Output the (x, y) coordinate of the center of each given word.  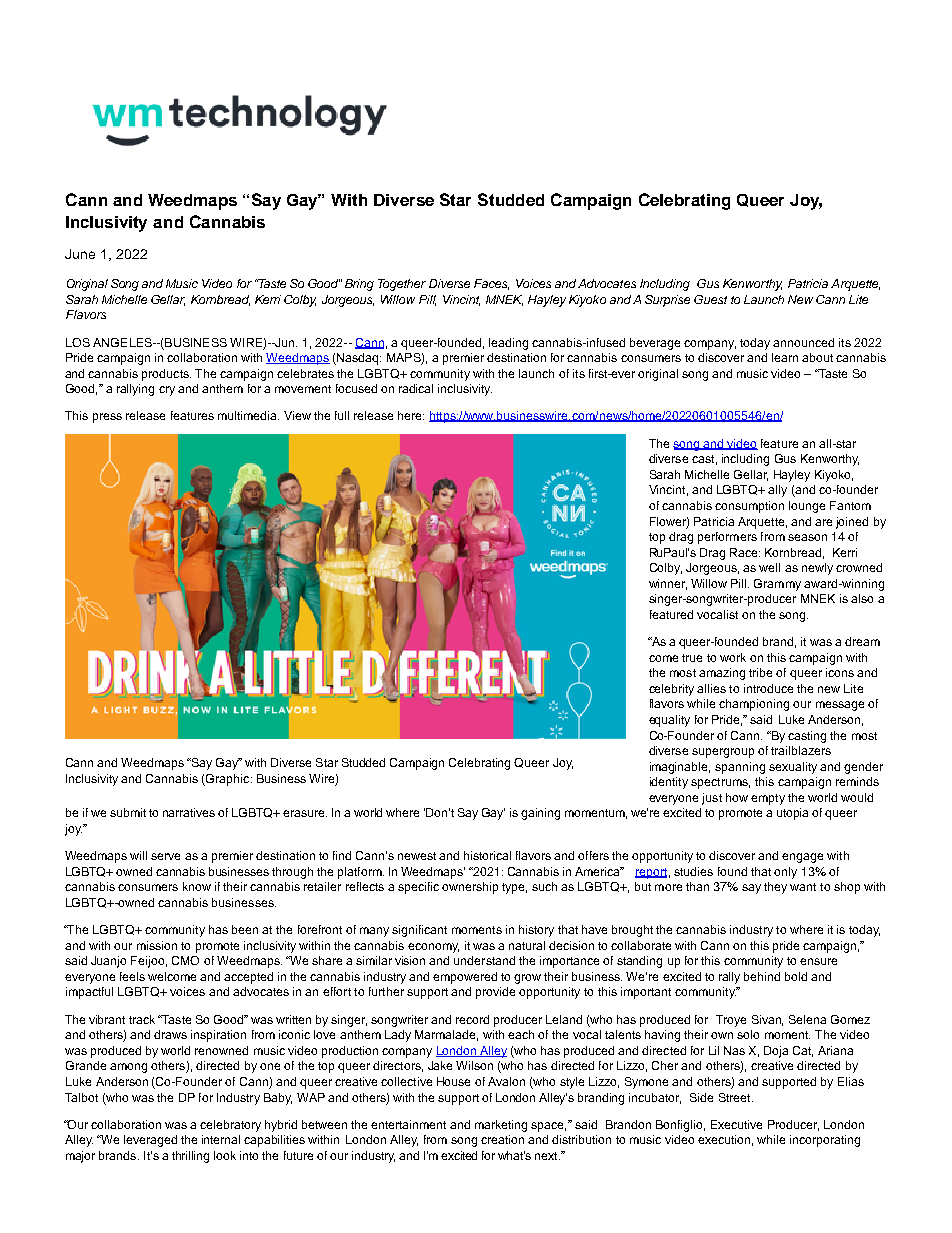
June (80, 254)
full (342, 415)
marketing (501, 1126)
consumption (749, 507)
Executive (736, 1124)
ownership (470, 888)
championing (754, 705)
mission (157, 945)
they (775, 888)
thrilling (190, 1157)
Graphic (228, 780)
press (107, 418)
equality (669, 721)
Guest (710, 299)
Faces (491, 284)
